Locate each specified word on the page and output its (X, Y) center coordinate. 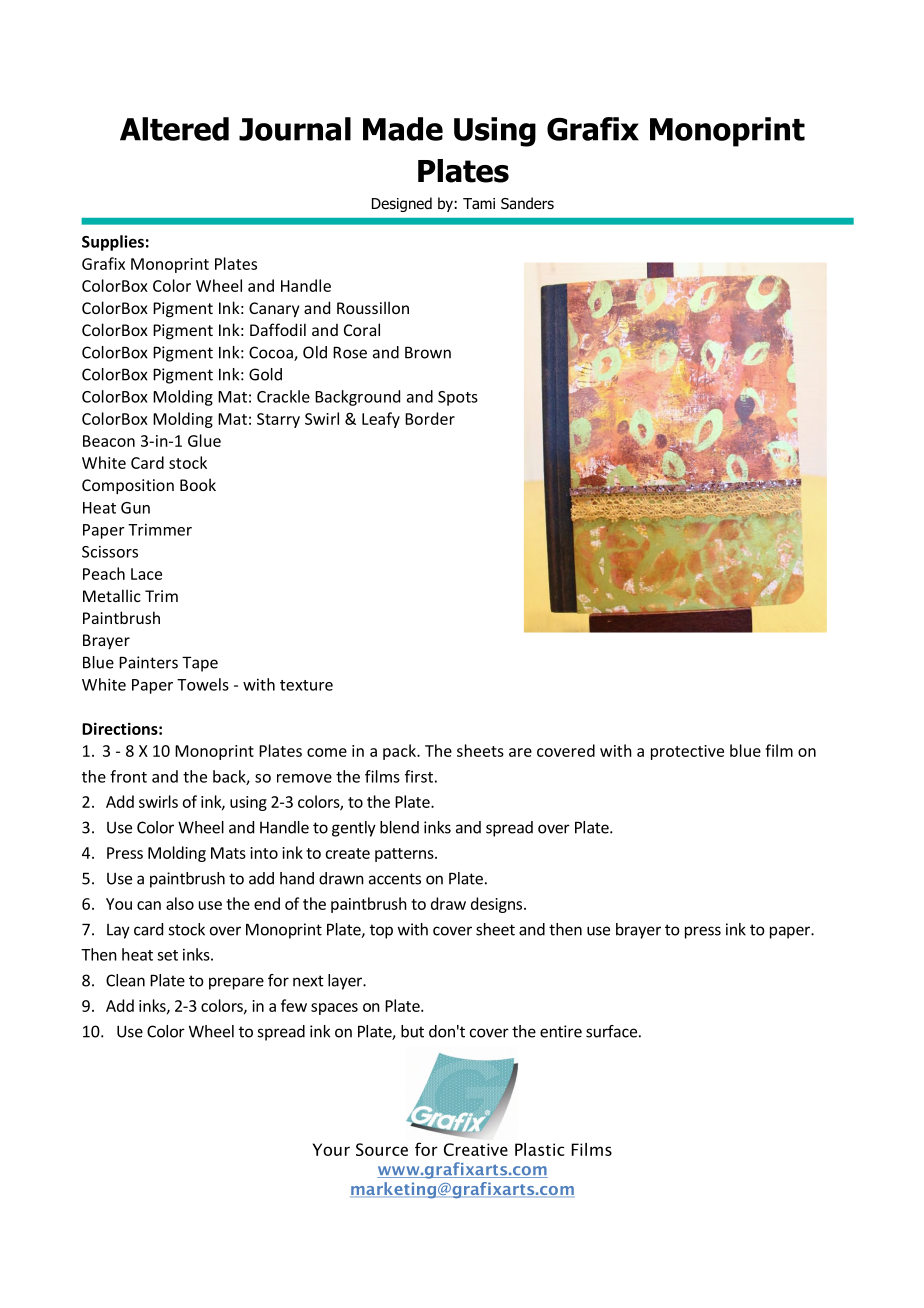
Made (403, 129)
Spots (458, 398)
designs (498, 905)
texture (306, 685)
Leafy (381, 420)
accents (395, 879)
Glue (204, 440)
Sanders (527, 203)
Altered (174, 129)
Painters (148, 662)
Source (382, 1149)
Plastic (540, 1149)
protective (687, 752)
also (180, 903)
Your (331, 1149)
